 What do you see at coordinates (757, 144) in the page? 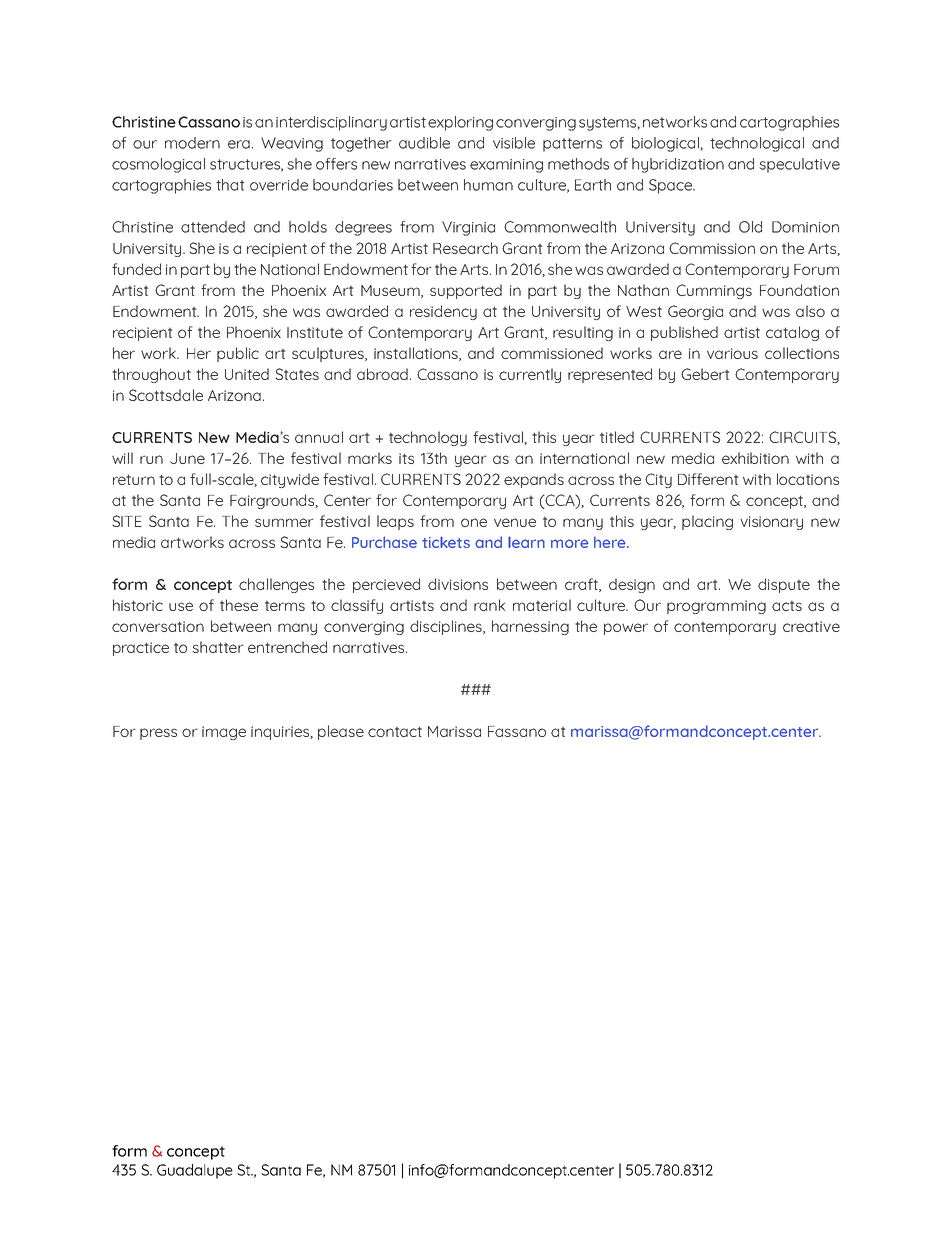
I see `technological` at bounding box center [757, 144].
